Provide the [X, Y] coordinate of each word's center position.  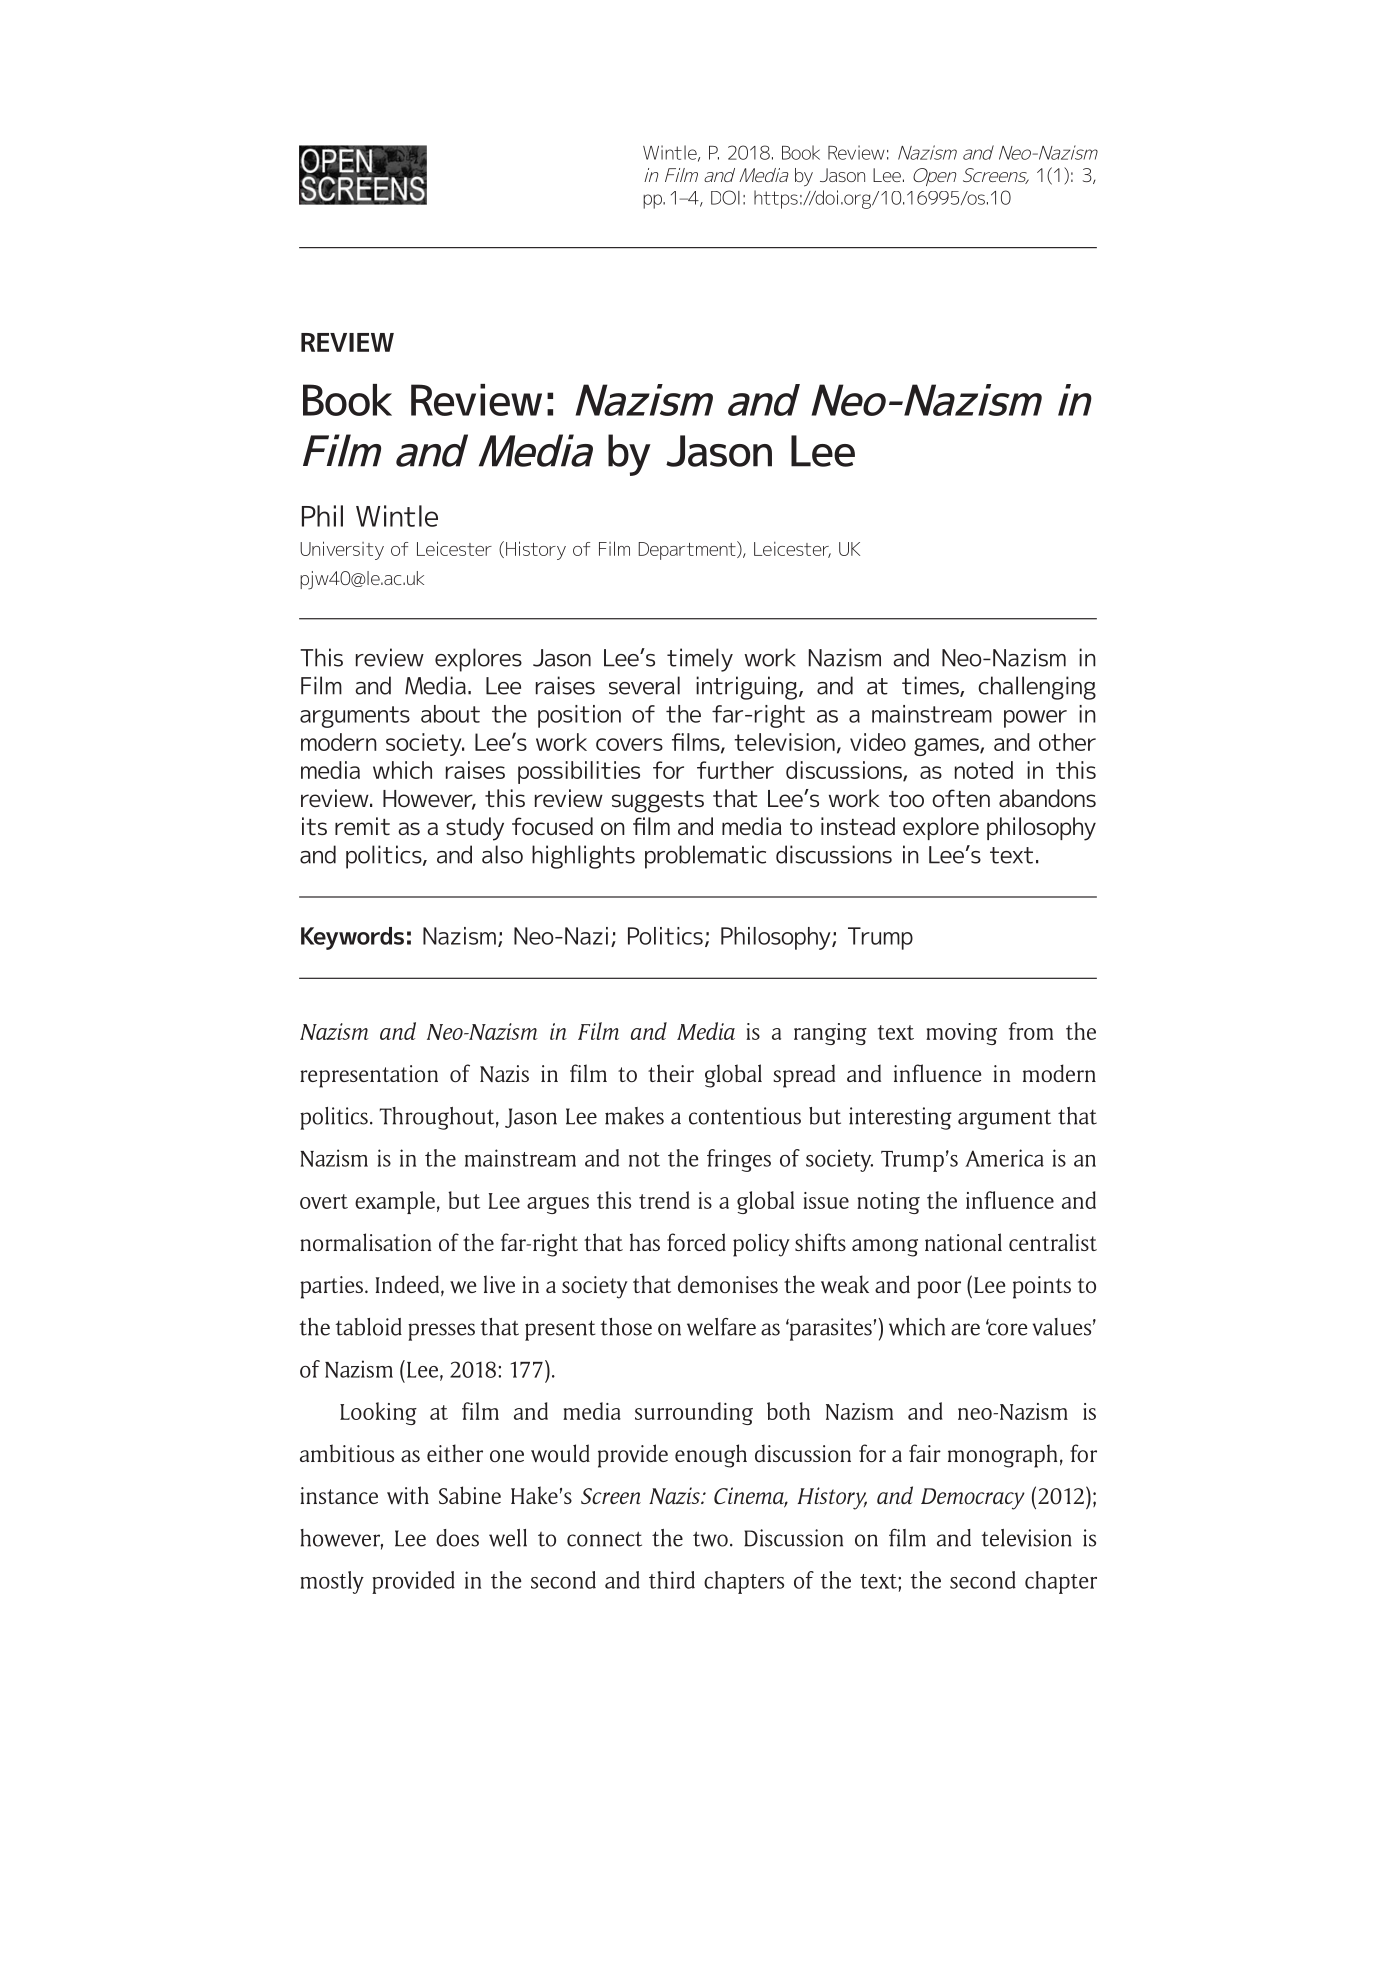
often [961, 798]
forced [696, 1242]
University [342, 550]
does [457, 1538]
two [710, 1539]
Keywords [352, 938]
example [395, 1202]
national [963, 1242]
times [931, 686]
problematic [705, 857]
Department [688, 550]
